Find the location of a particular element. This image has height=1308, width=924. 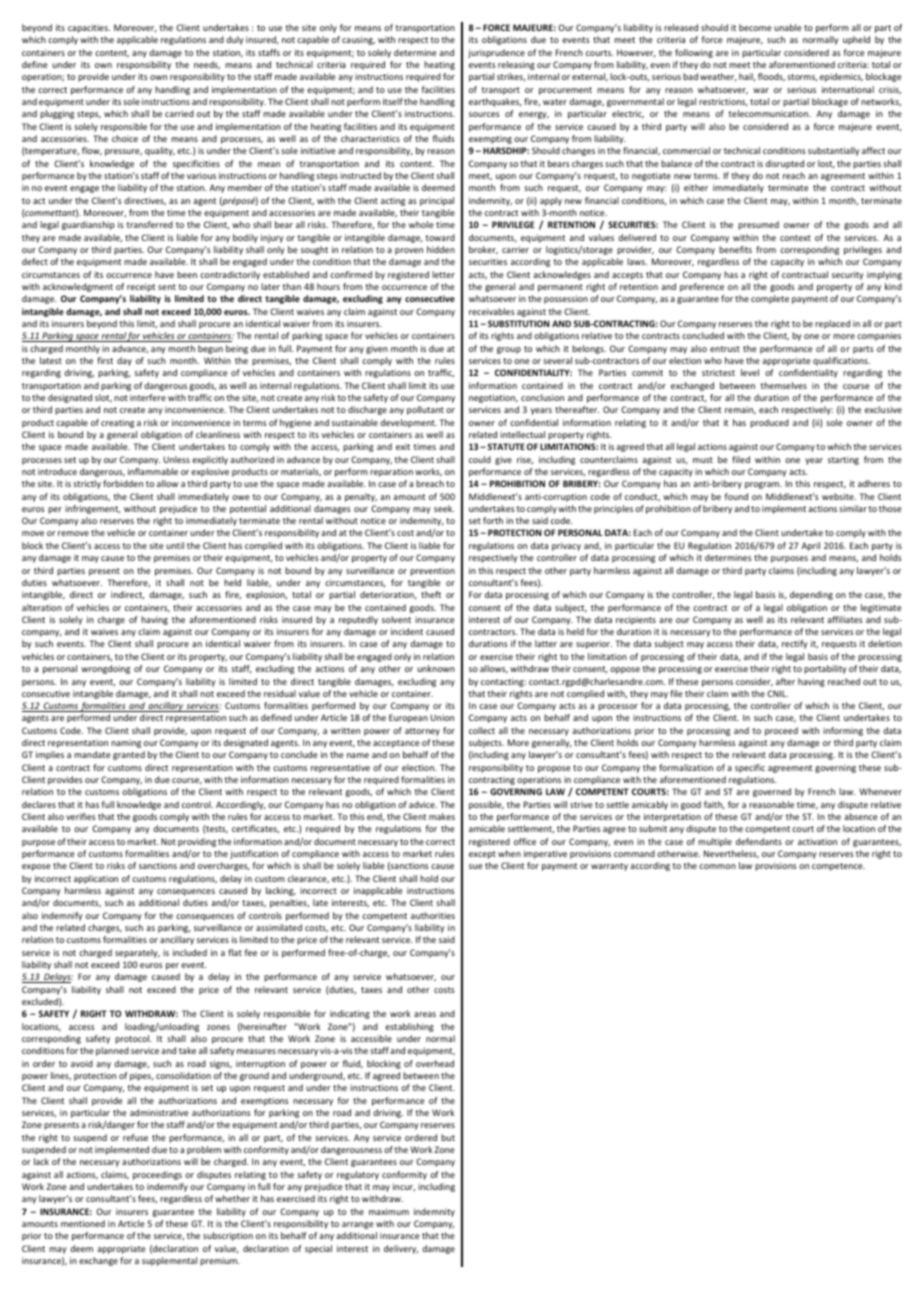

but is located at coordinates (448, 1137).
